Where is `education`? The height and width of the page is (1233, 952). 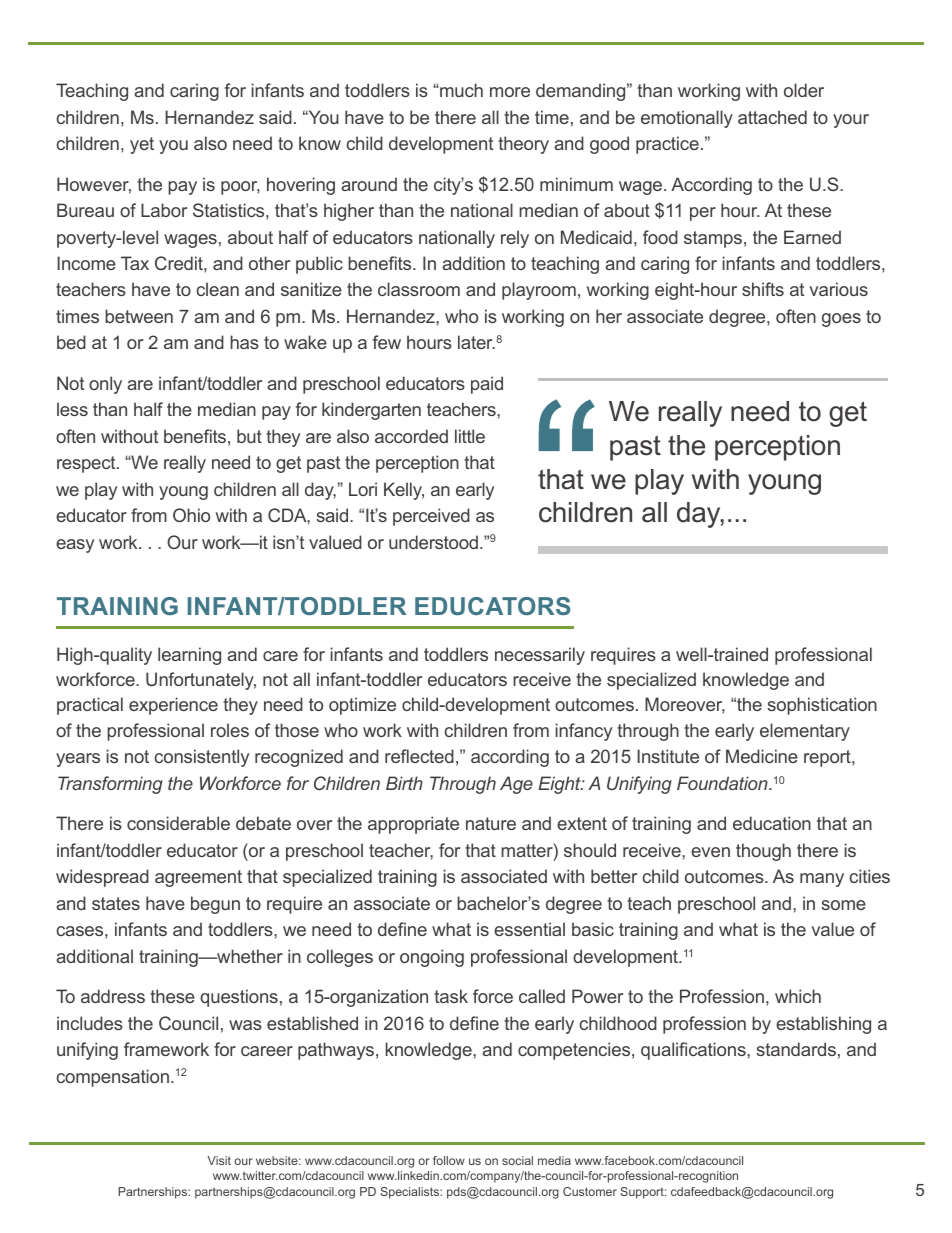
education is located at coordinates (772, 823).
